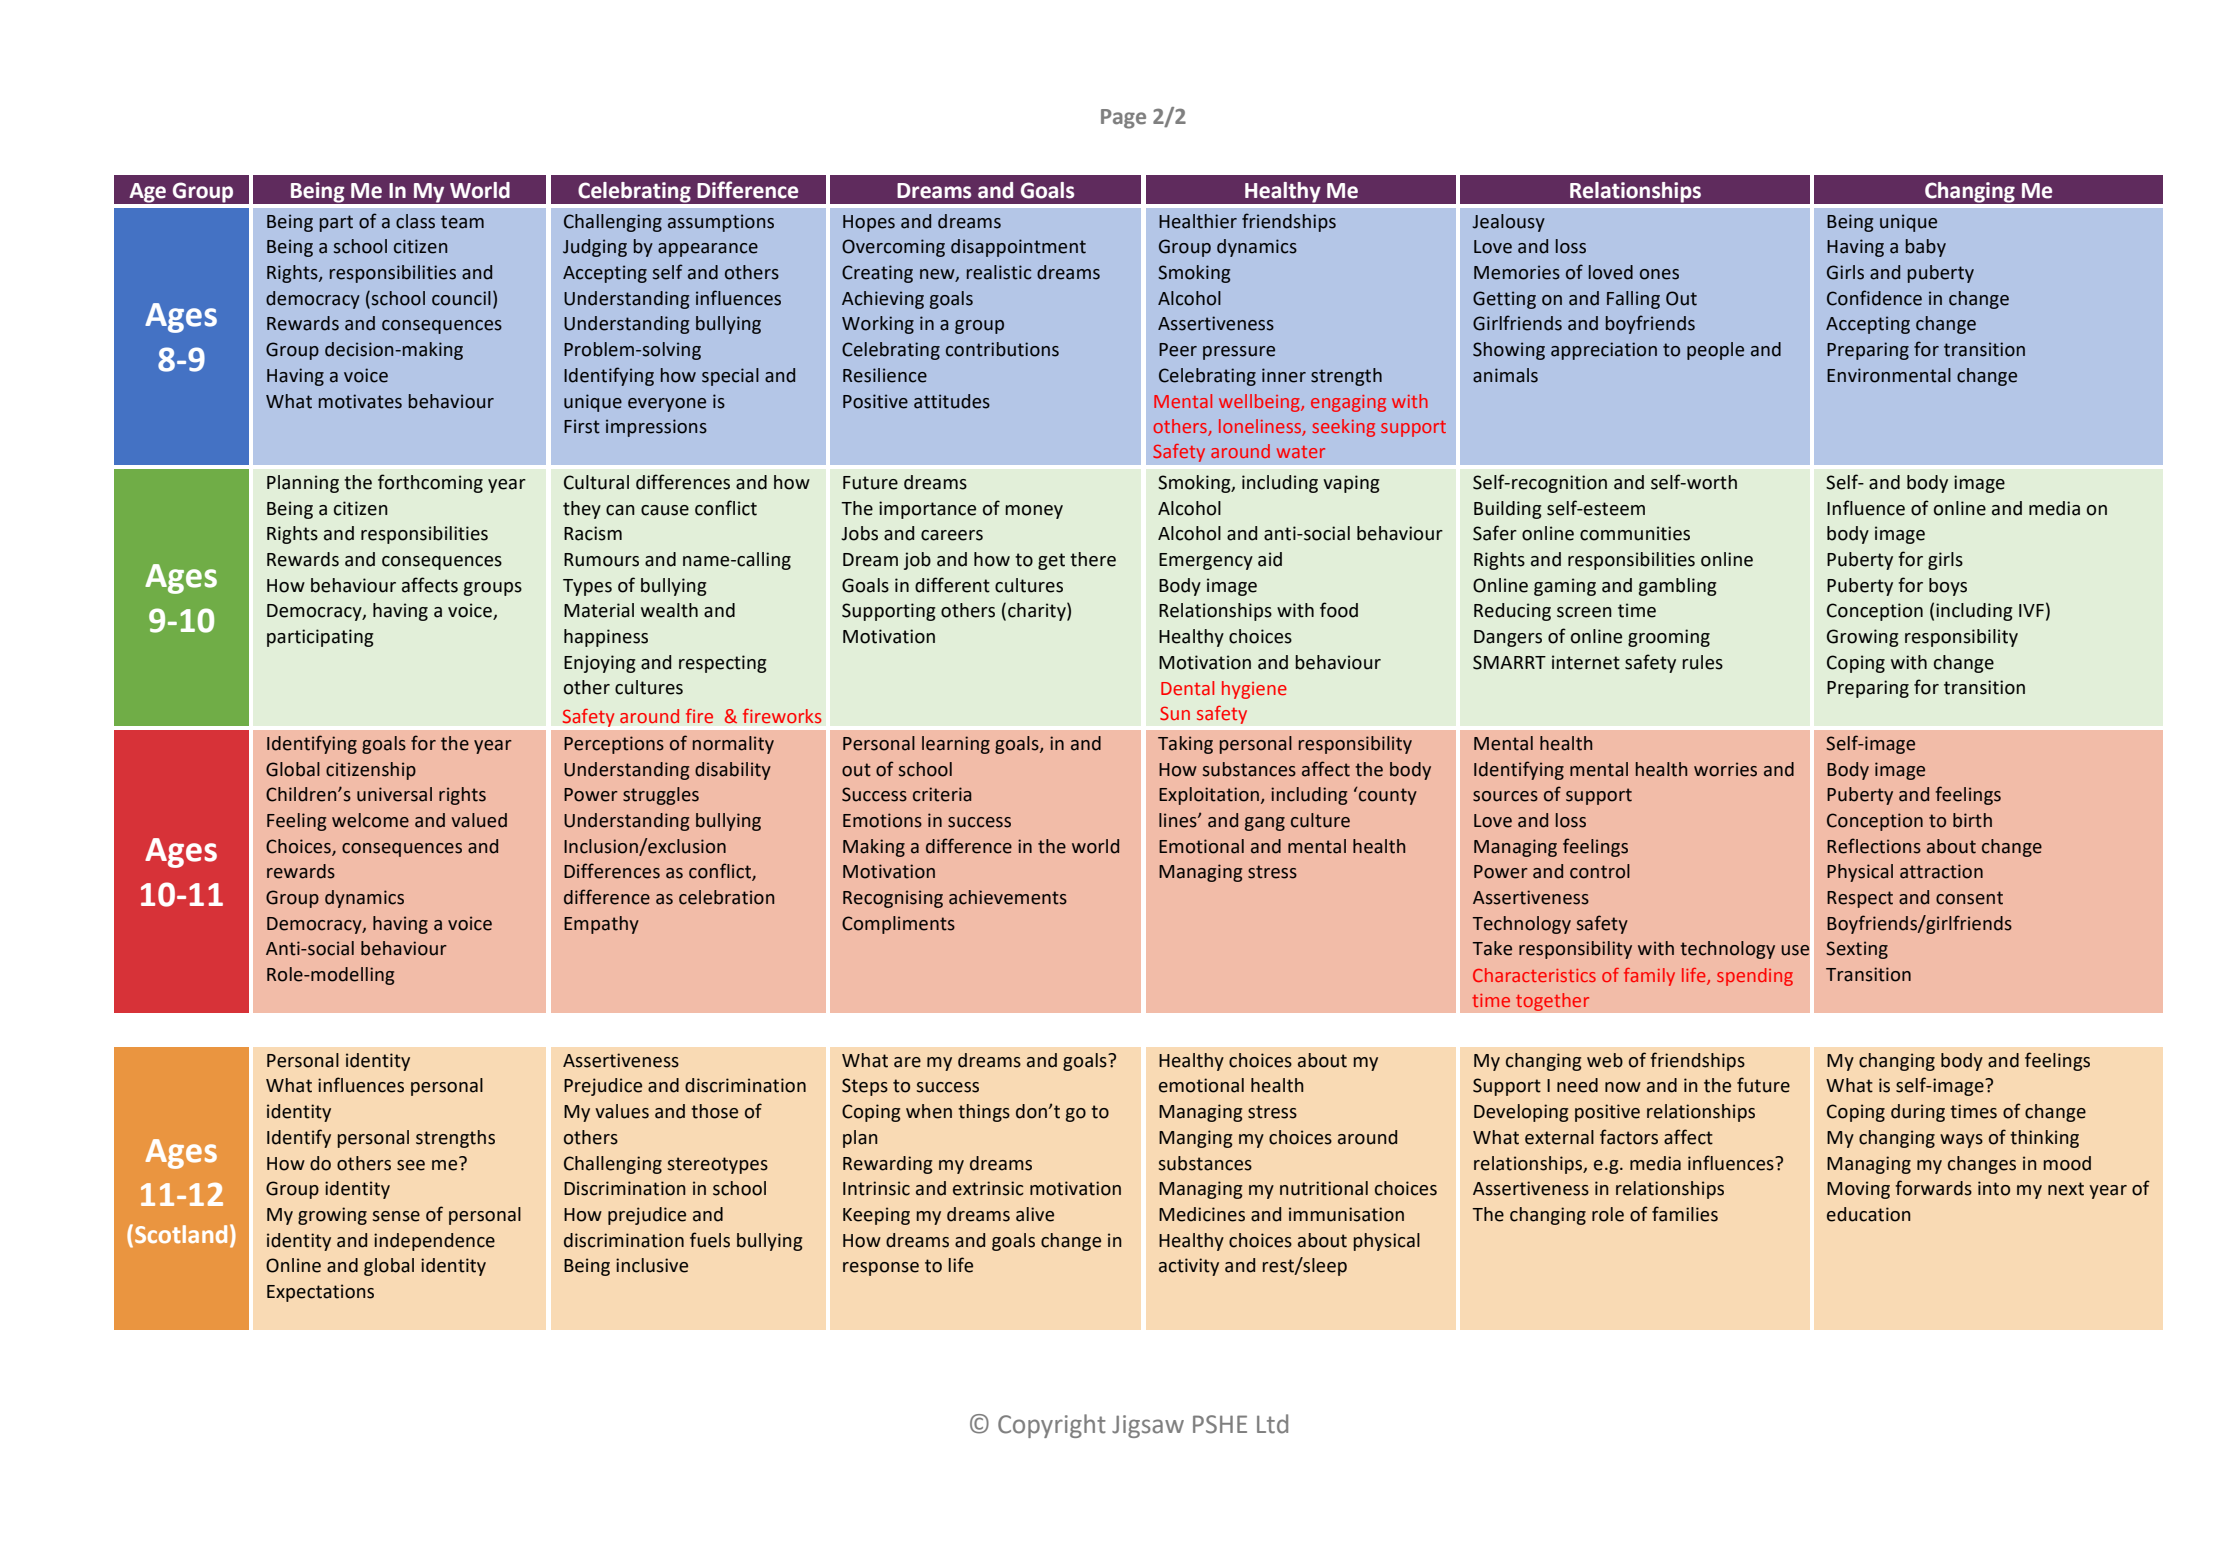 Image resolution: width=2218 pixels, height=1568 pixels. Describe the element at coordinates (320, 1293) in the image. I see `Expectations` at that location.
